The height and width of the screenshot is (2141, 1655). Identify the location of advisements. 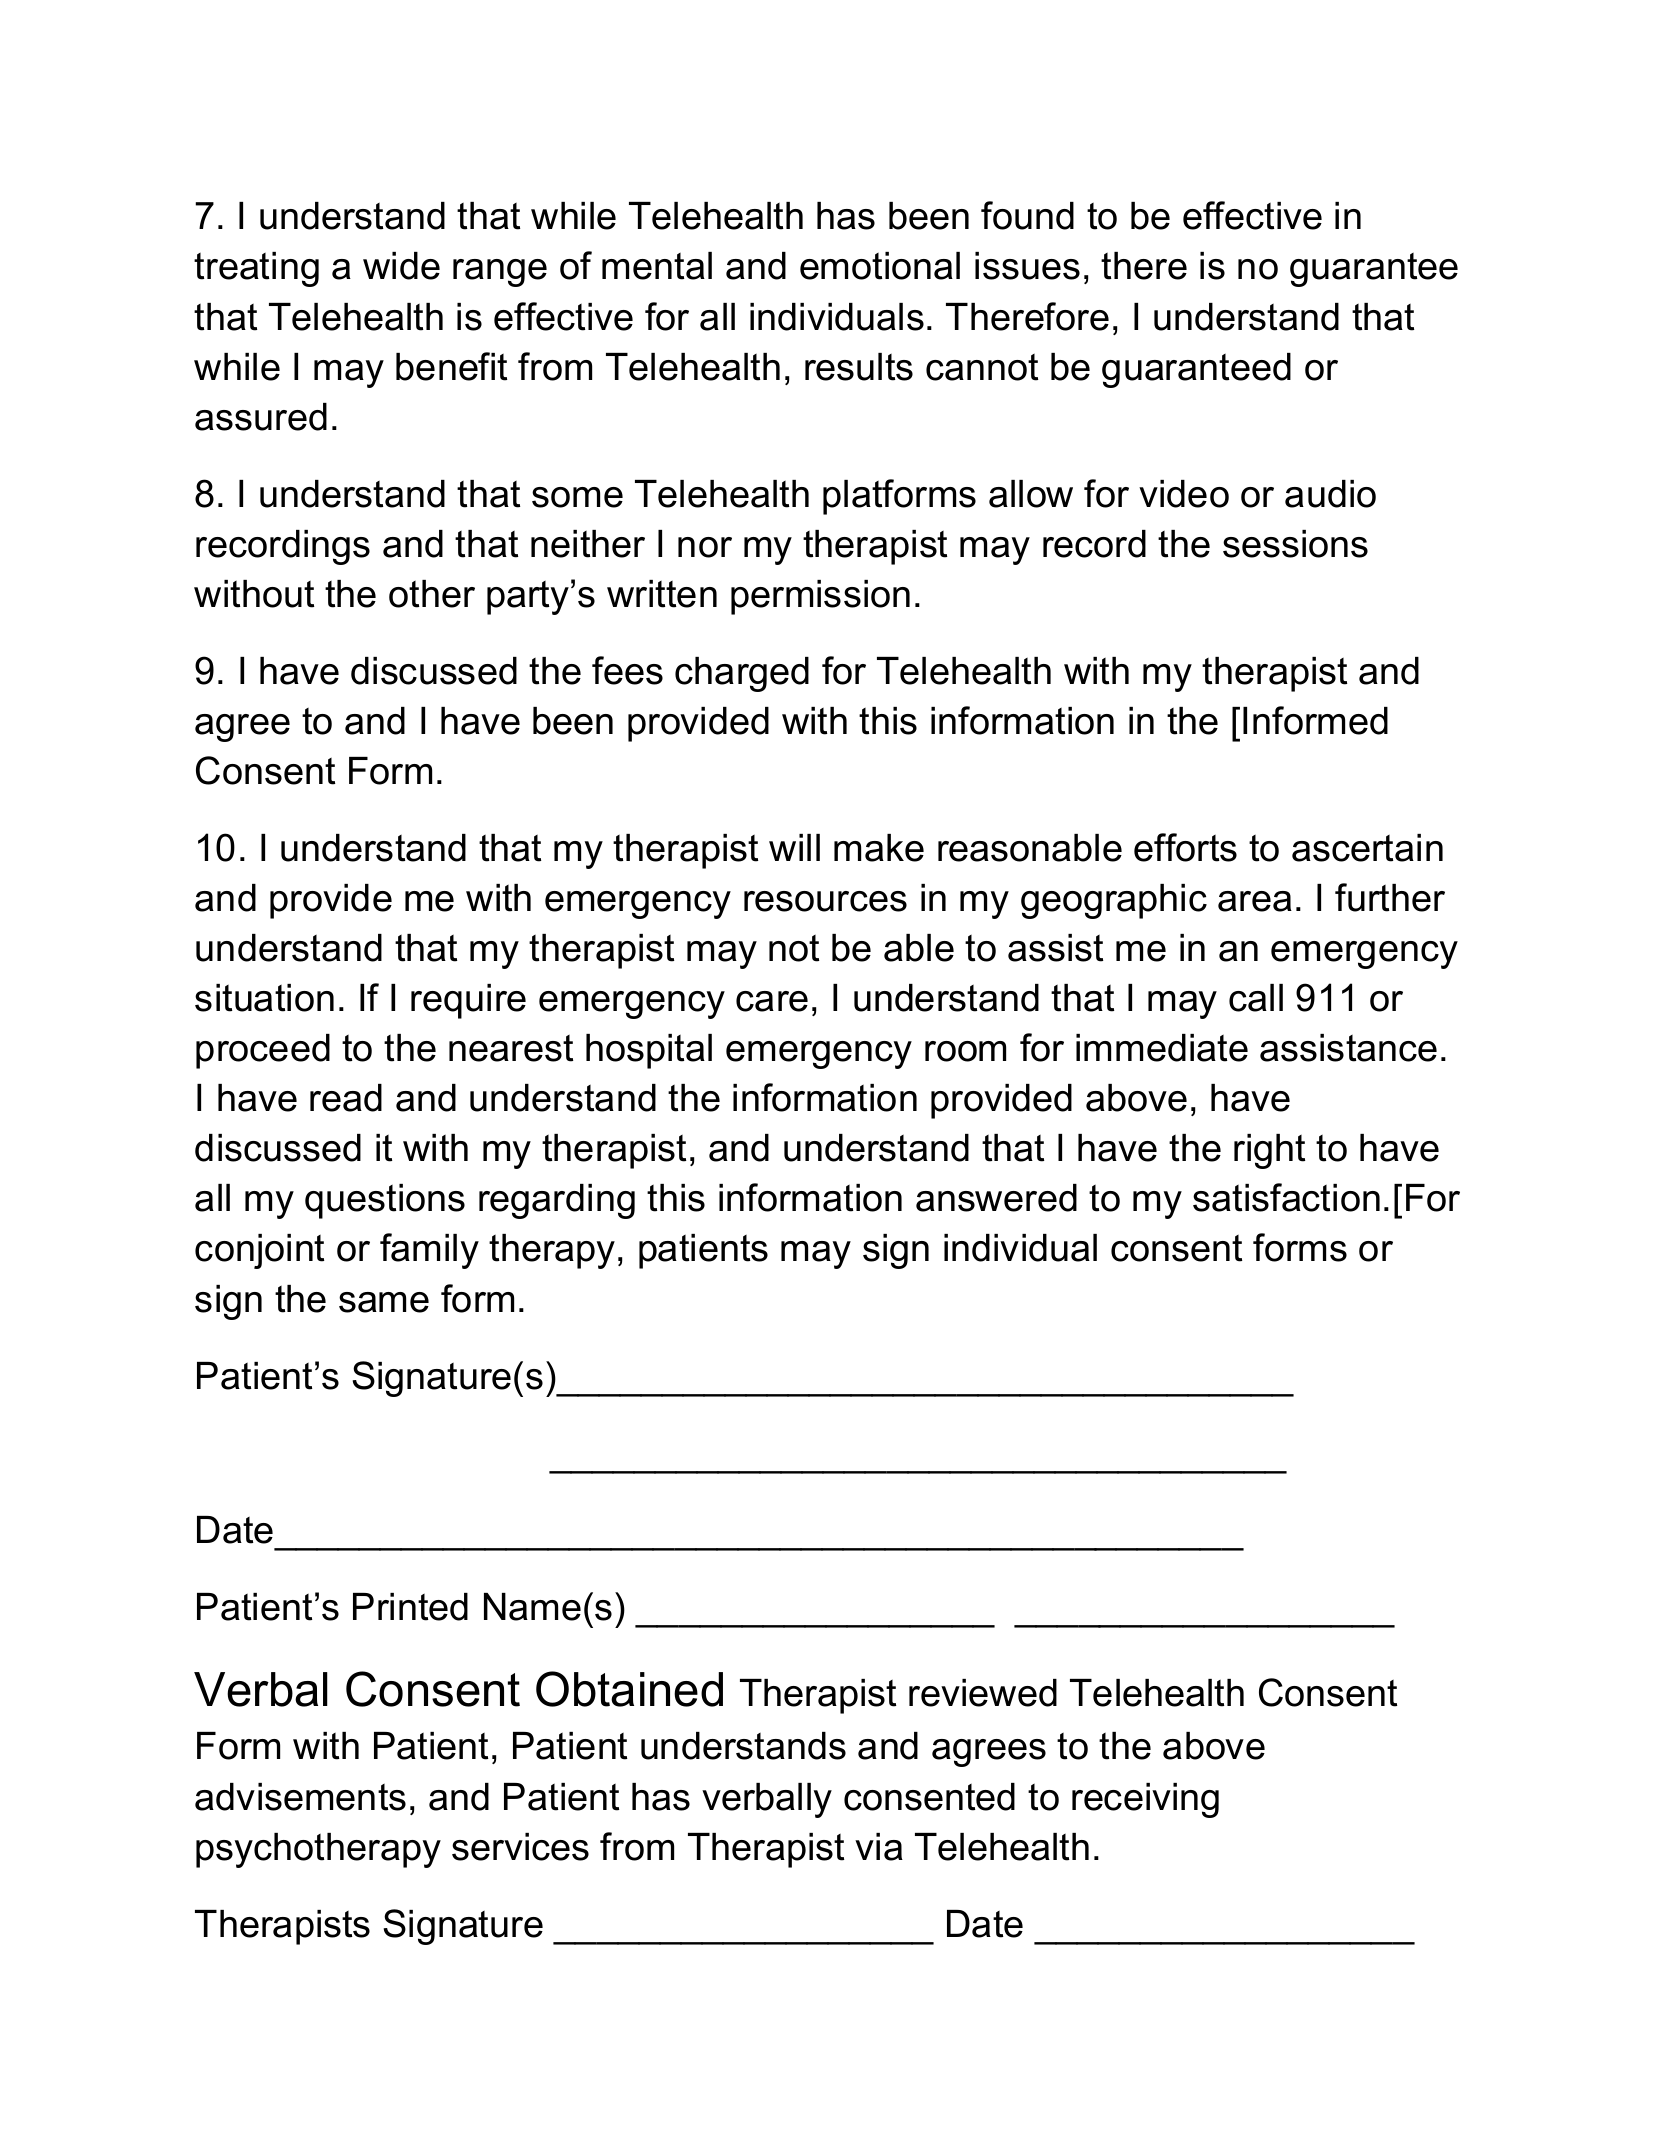
(300, 1797).
